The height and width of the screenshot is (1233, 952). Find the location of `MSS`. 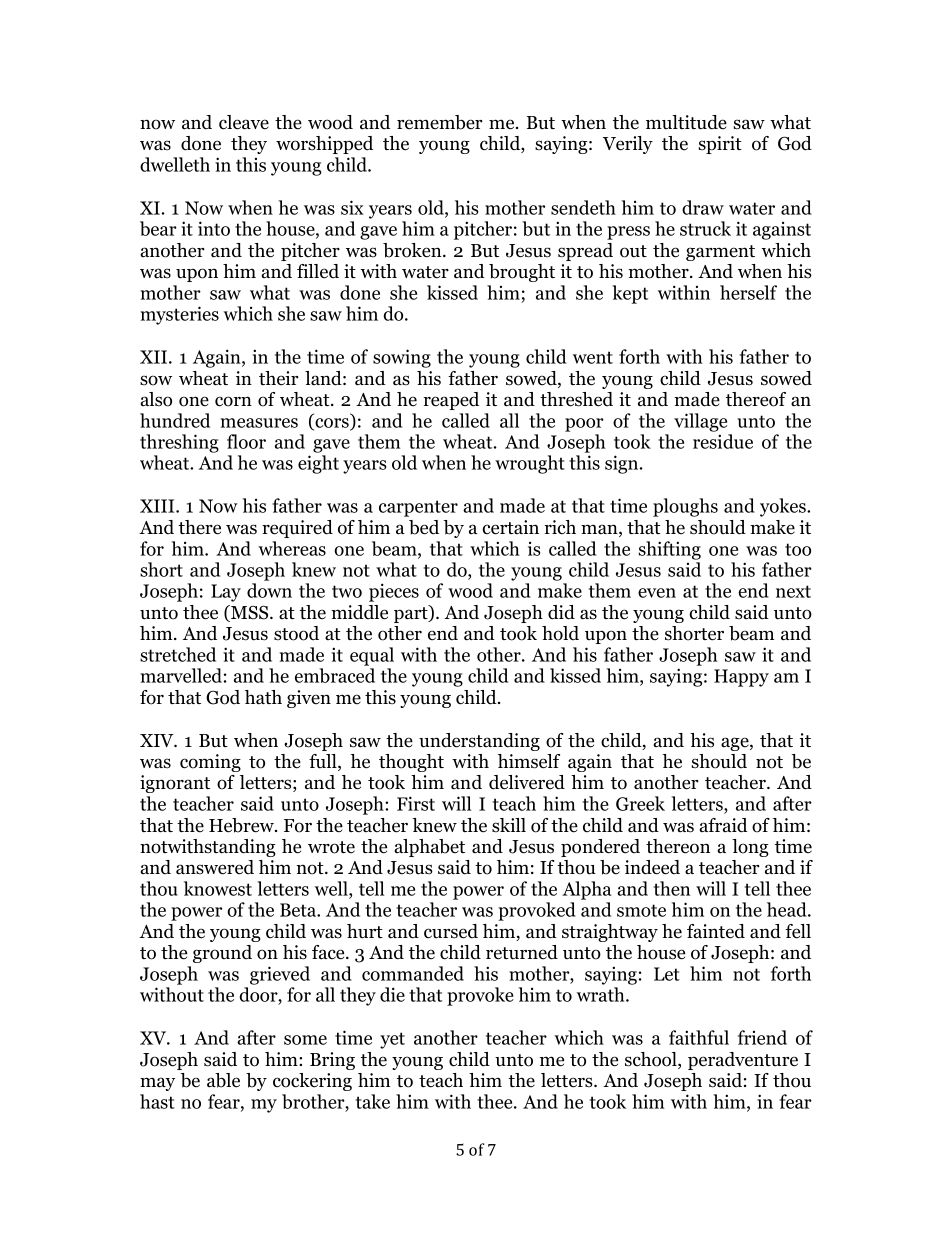

MSS is located at coordinates (250, 613).
